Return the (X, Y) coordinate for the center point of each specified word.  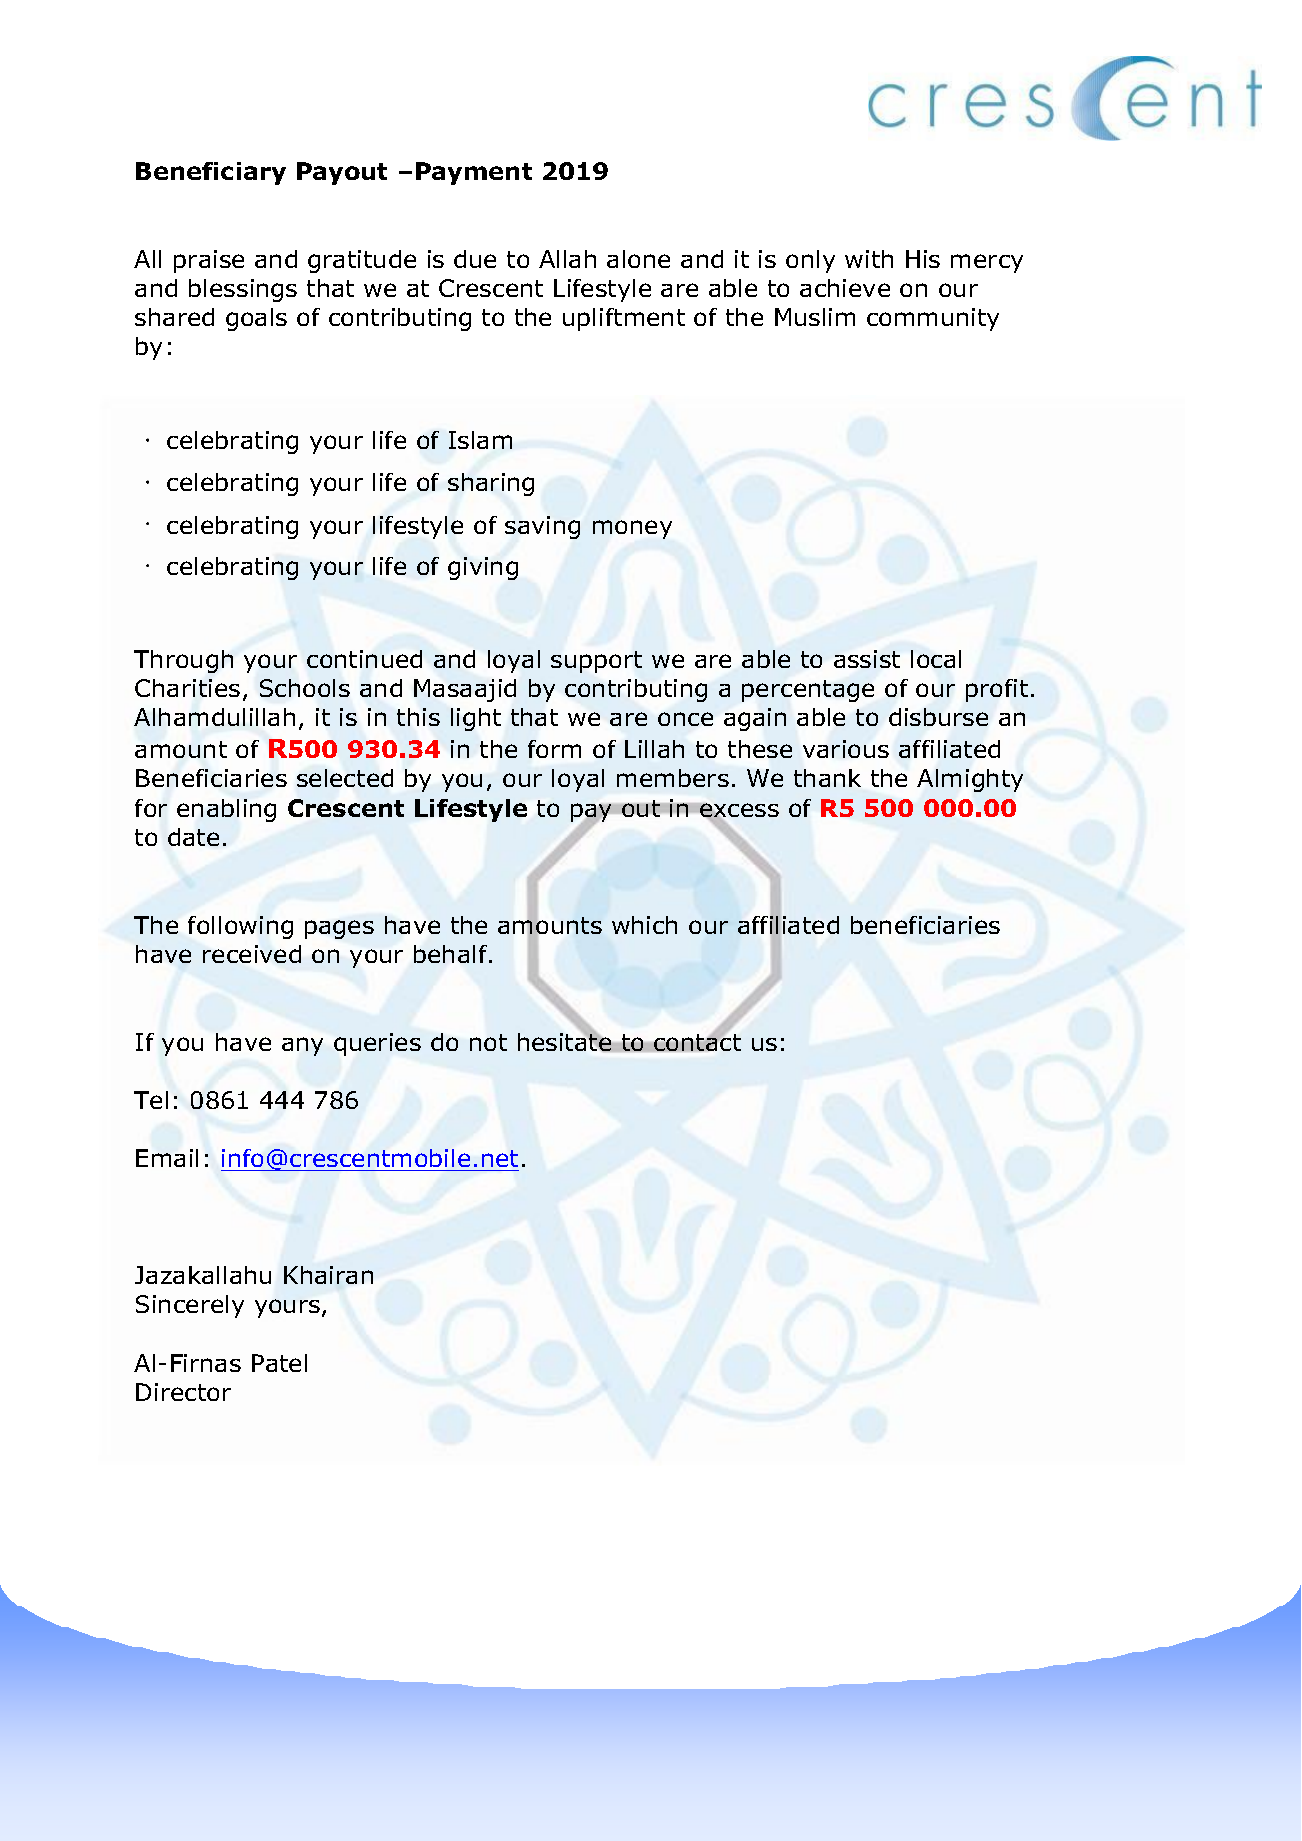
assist (867, 659)
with (869, 259)
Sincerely (190, 1306)
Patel (279, 1363)
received (252, 954)
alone (638, 259)
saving (542, 527)
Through (183, 661)
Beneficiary (211, 173)
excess (739, 811)
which (644, 925)
